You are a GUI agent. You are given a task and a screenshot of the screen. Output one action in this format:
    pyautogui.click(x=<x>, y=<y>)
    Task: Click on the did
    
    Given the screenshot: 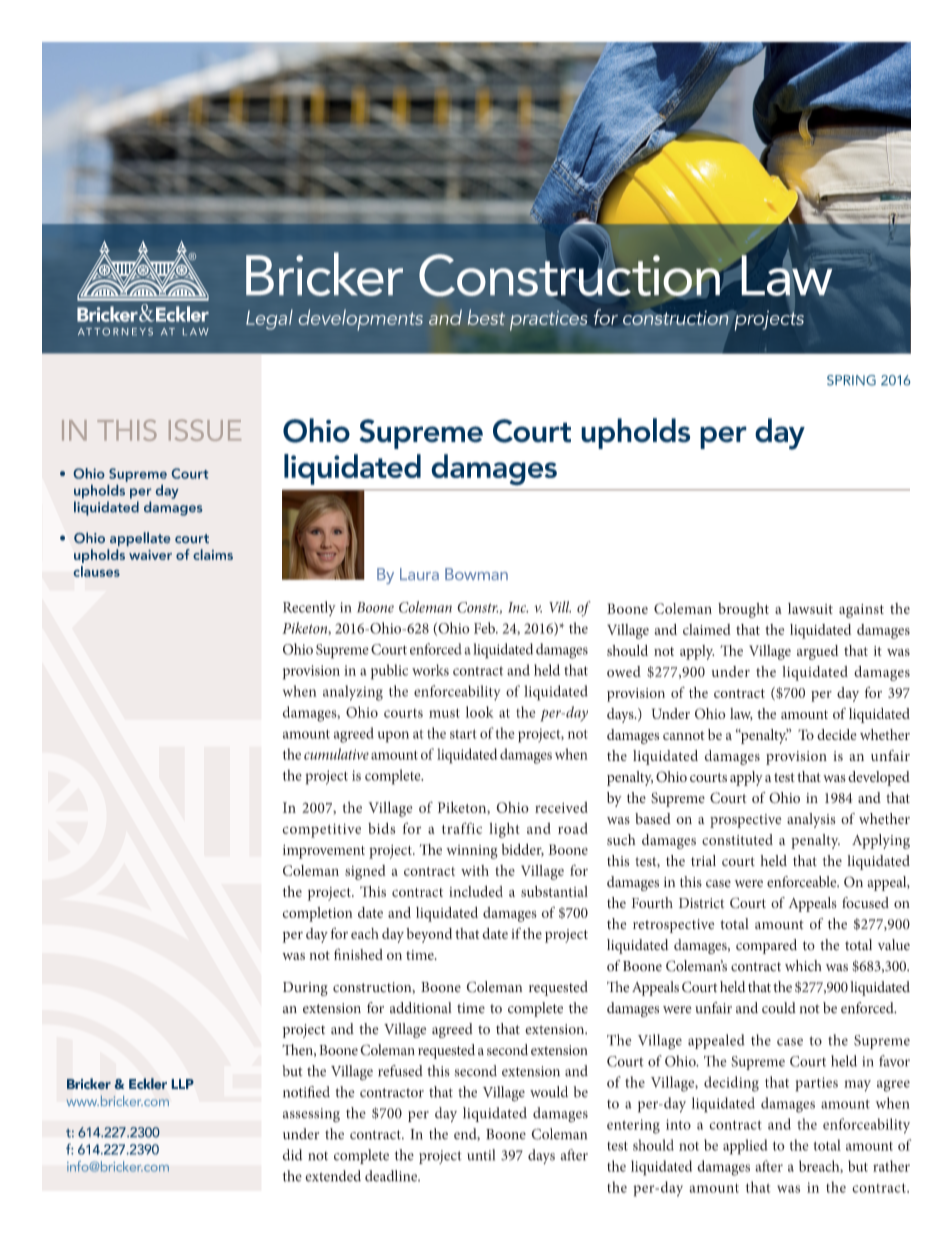 What is the action you would take?
    pyautogui.click(x=292, y=1155)
